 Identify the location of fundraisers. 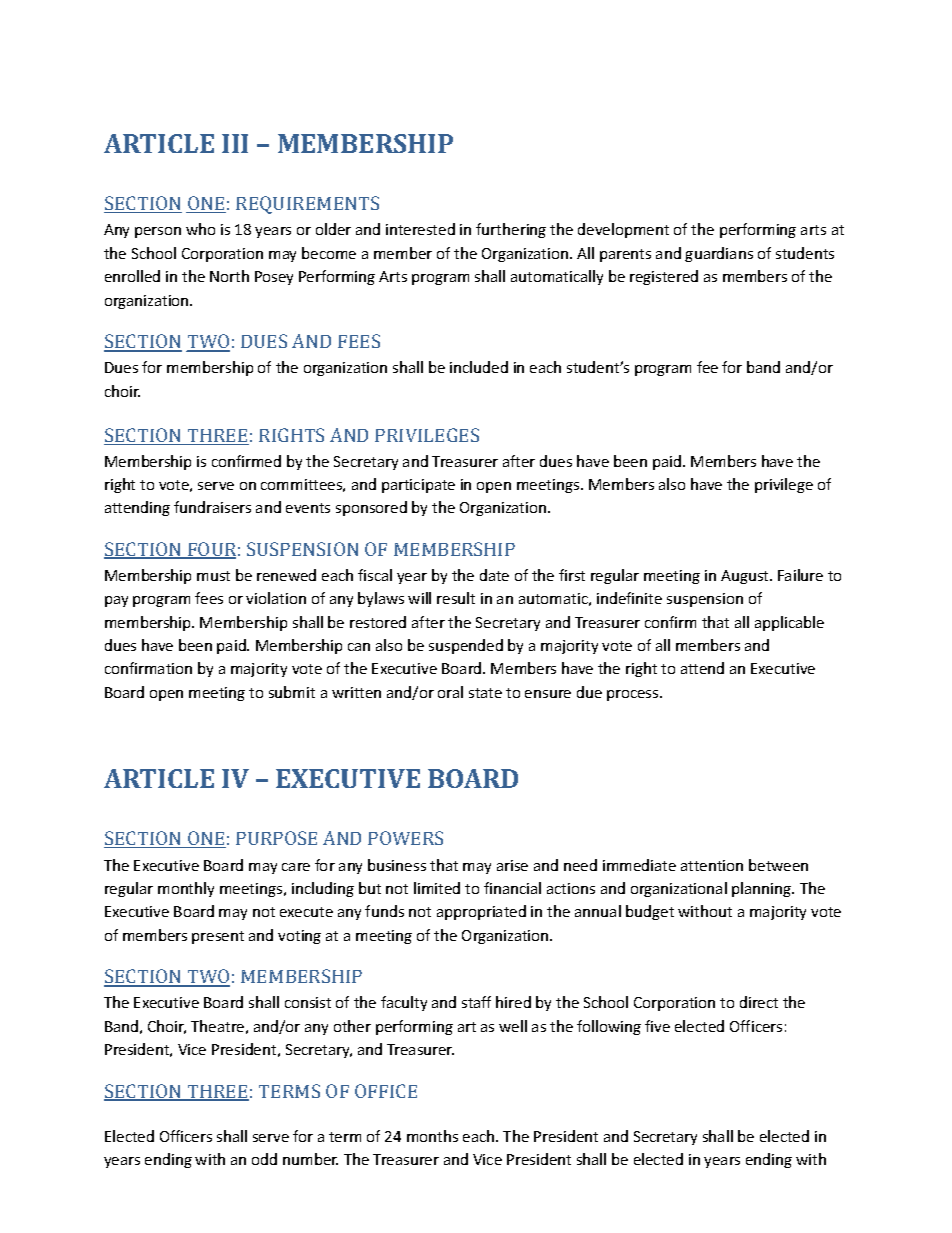
(212, 507).
